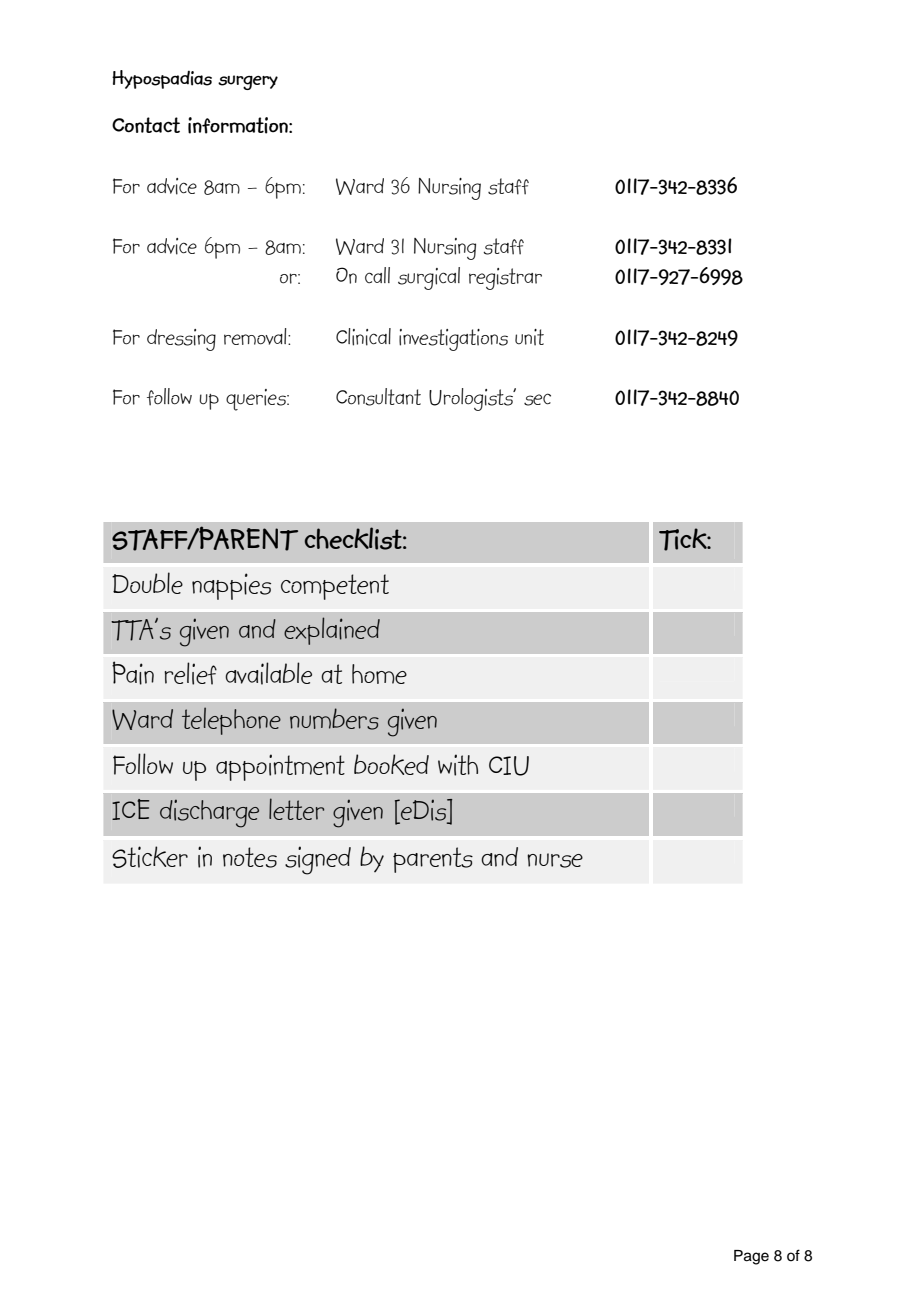 This document has height=1308, width=924. I want to click on notes, so click(250, 857).
